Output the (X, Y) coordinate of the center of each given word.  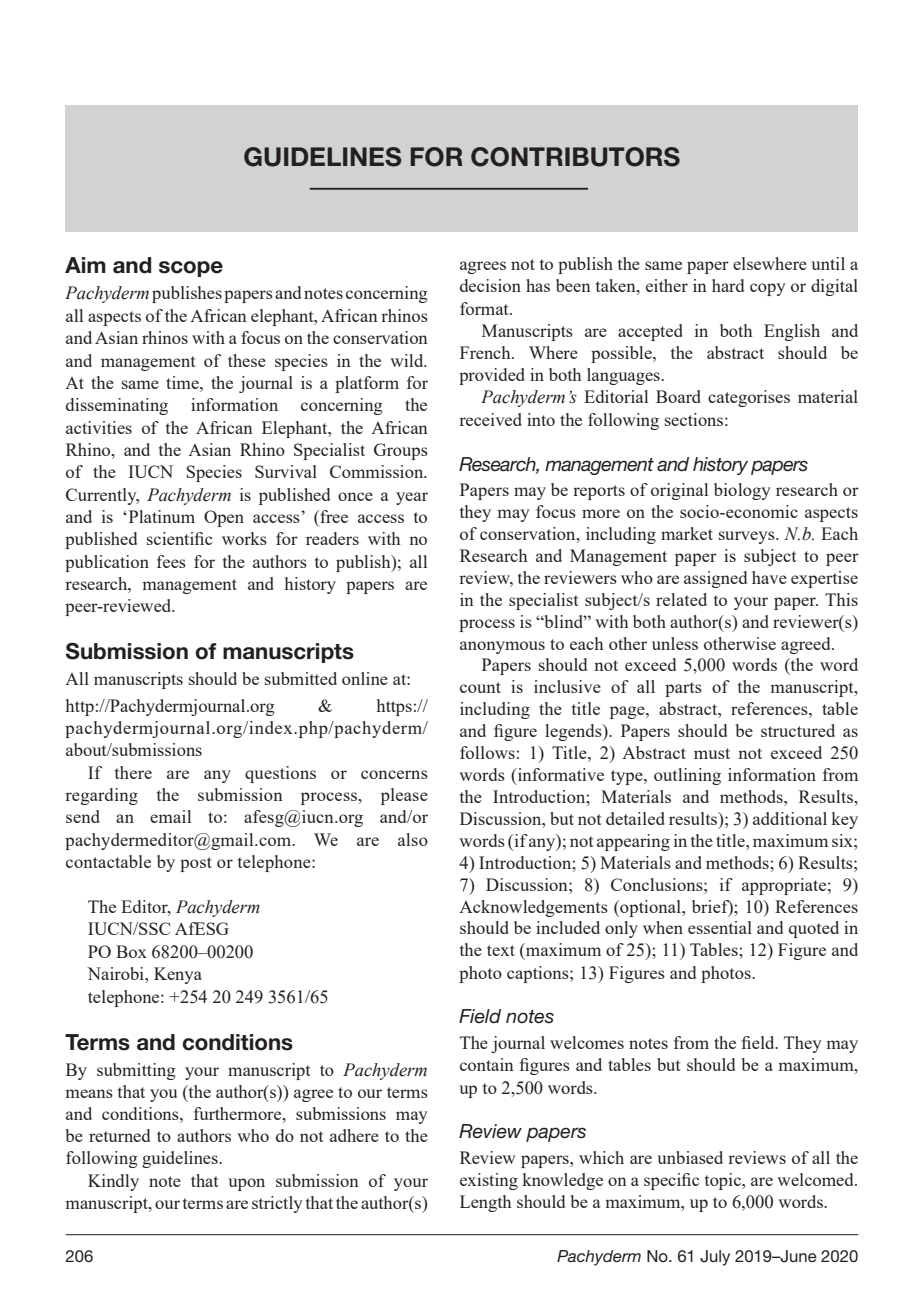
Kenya (178, 975)
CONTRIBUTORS (575, 157)
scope (191, 269)
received (490, 419)
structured (798, 730)
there (133, 772)
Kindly (113, 1182)
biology (742, 491)
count (480, 687)
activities (99, 427)
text (501, 950)
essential (720, 927)
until (828, 263)
